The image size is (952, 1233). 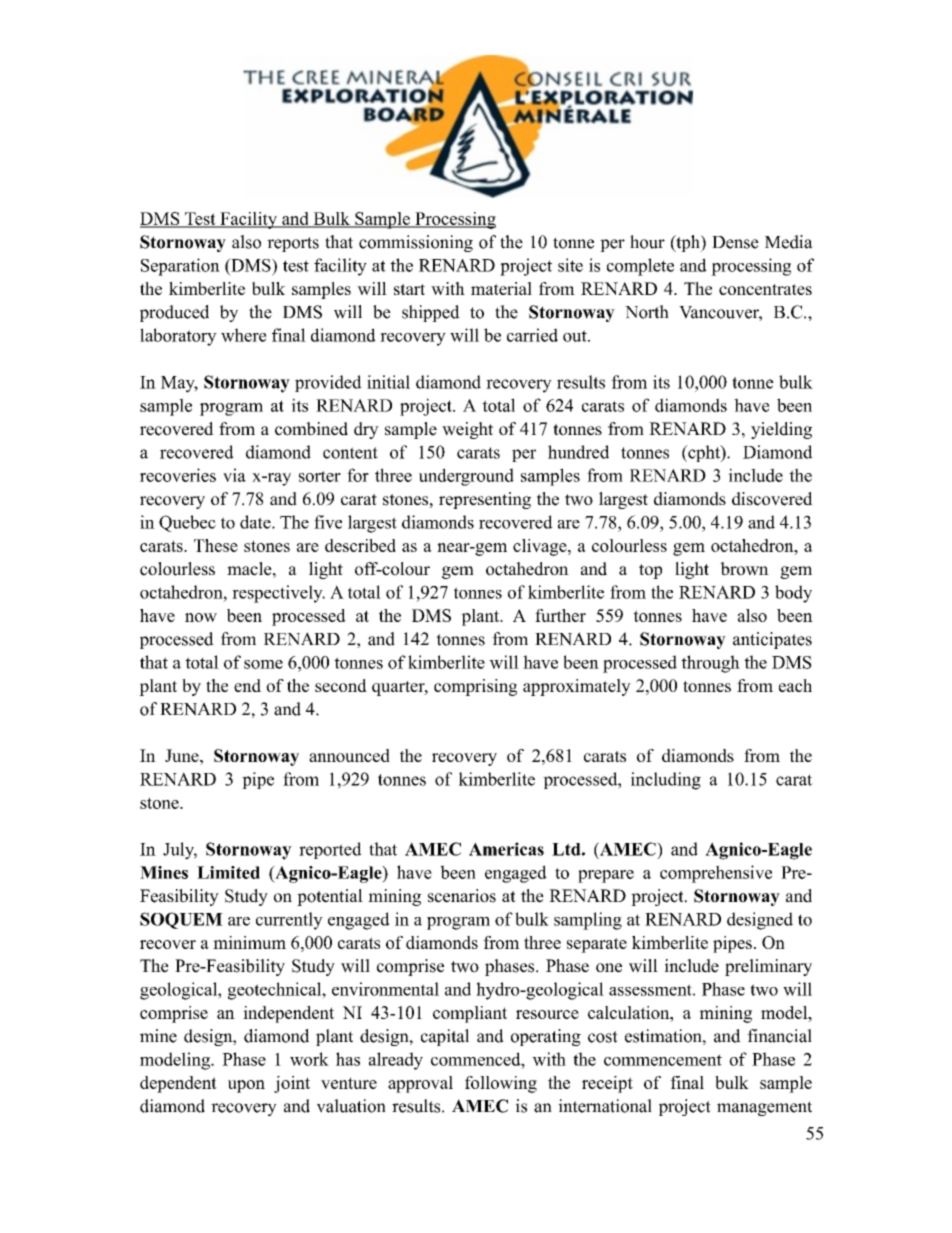 What do you see at coordinates (501, 288) in the image?
I see `material` at bounding box center [501, 288].
